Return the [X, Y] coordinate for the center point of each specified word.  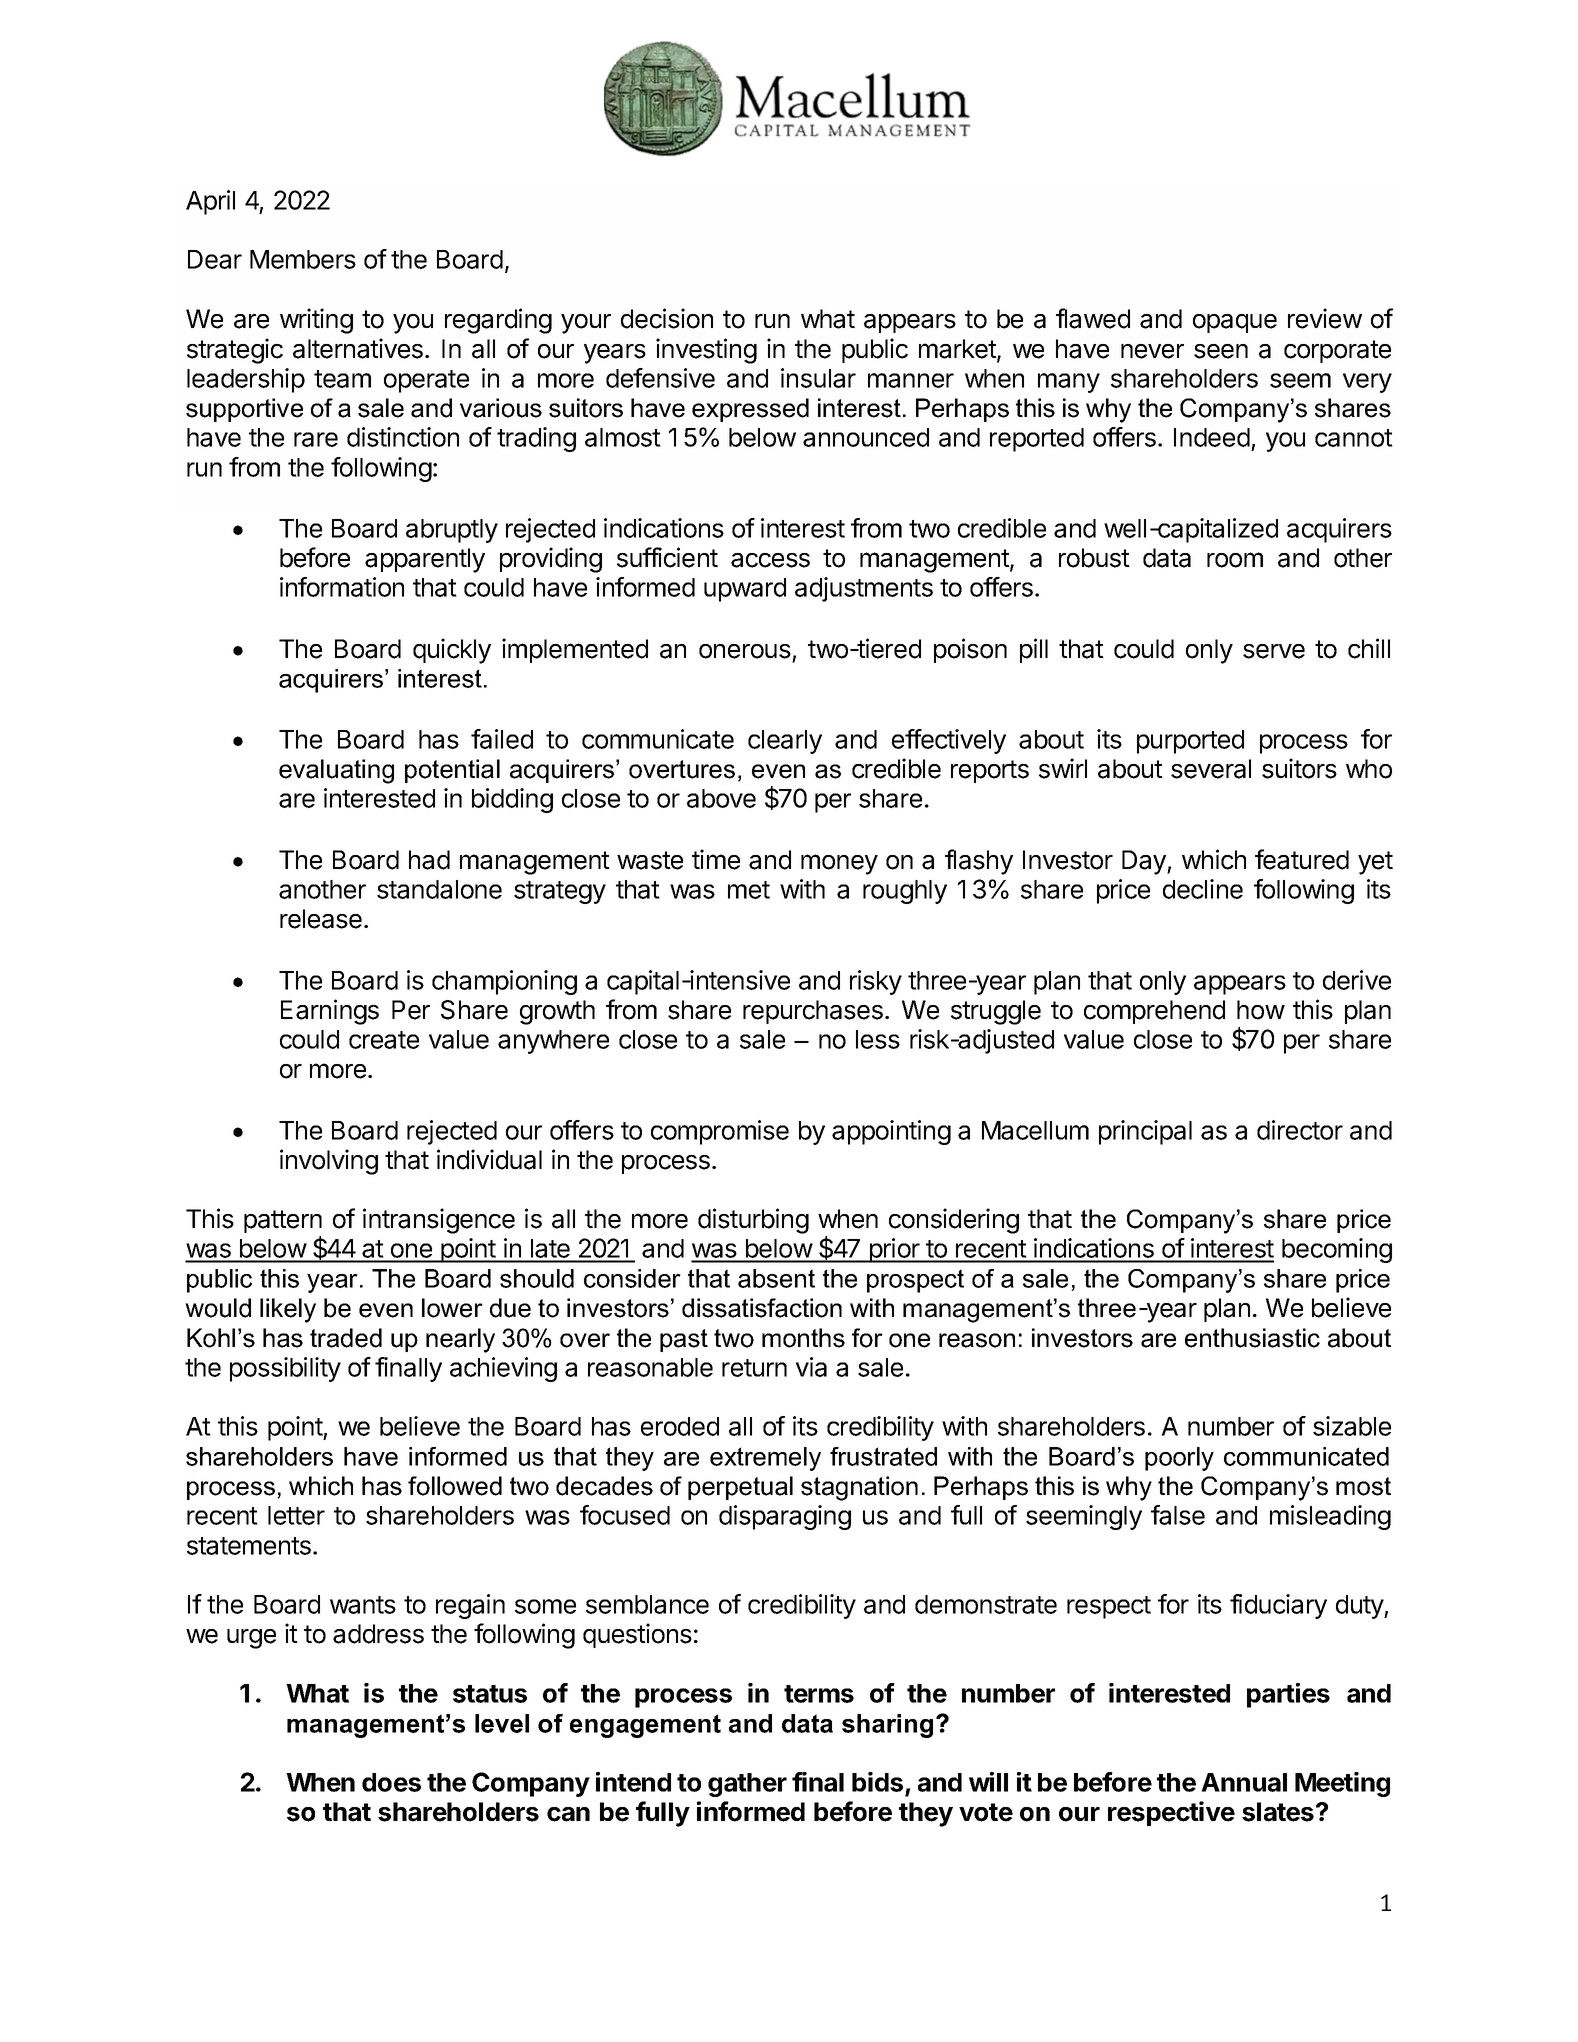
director [1300, 1130]
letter [296, 1515]
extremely [765, 1459]
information [342, 587]
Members [303, 259]
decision [667, 318]
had [429, 860]
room [1235, 560]
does [391, 1782]
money [839, 864]
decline [1203, 889]
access [770, 560]
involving [329, 1162]
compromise [720, 1132]
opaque [1235, 323]
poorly [1179, 1459]
